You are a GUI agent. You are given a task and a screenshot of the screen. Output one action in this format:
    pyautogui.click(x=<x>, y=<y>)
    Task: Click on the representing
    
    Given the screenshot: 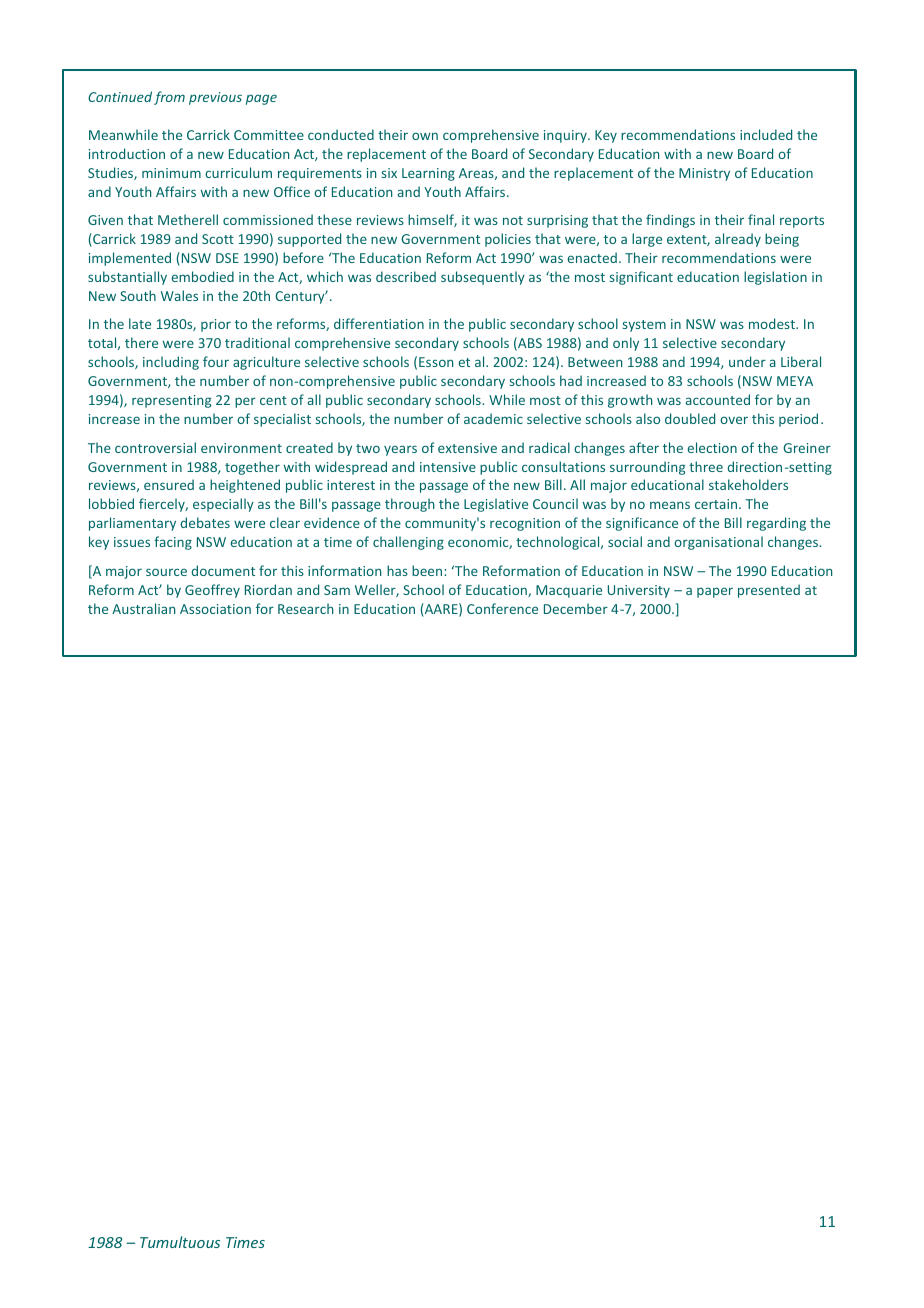 What is the action you would take?
    pyautogui.click(x=171, y=401)
